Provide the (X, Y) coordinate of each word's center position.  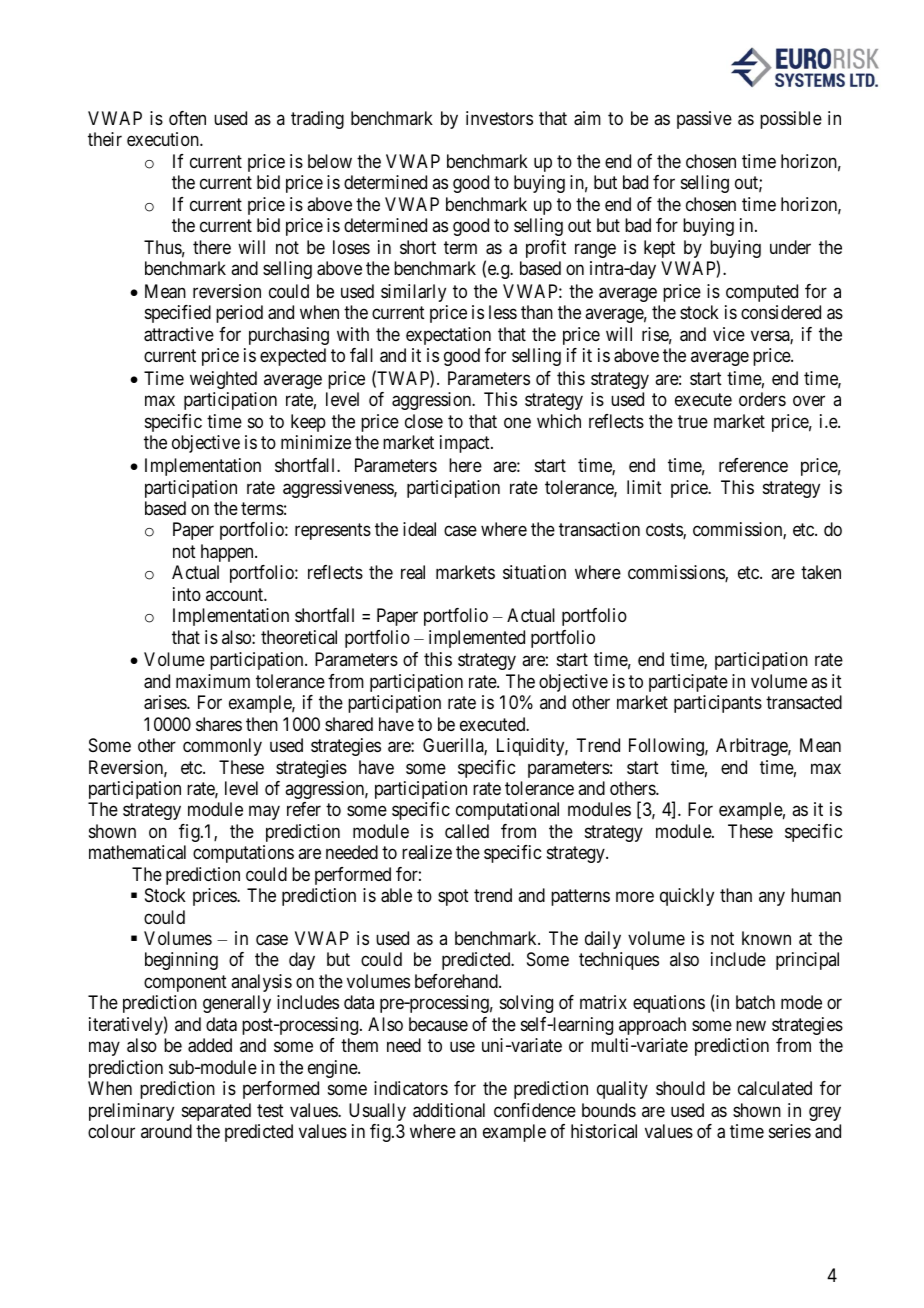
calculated (775, 1088)
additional (449, 1110)
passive (704, 120)
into (187, 594)
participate (688, 683)
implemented (477, 639)
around (166, 1131)
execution (164, 139)
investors (499, 118)
